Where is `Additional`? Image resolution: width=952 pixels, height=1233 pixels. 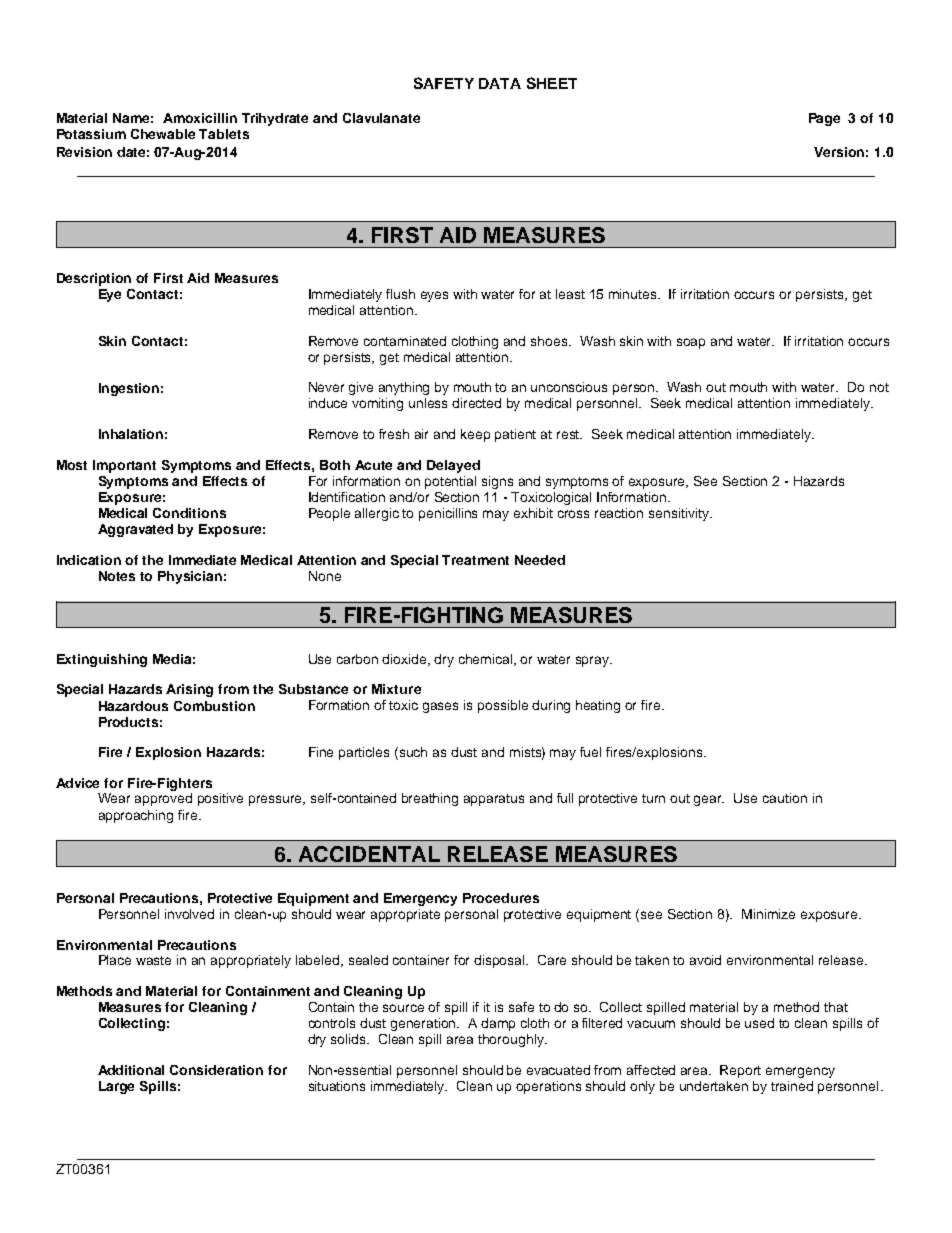
Additional is located at coordinates (131, 1070).
